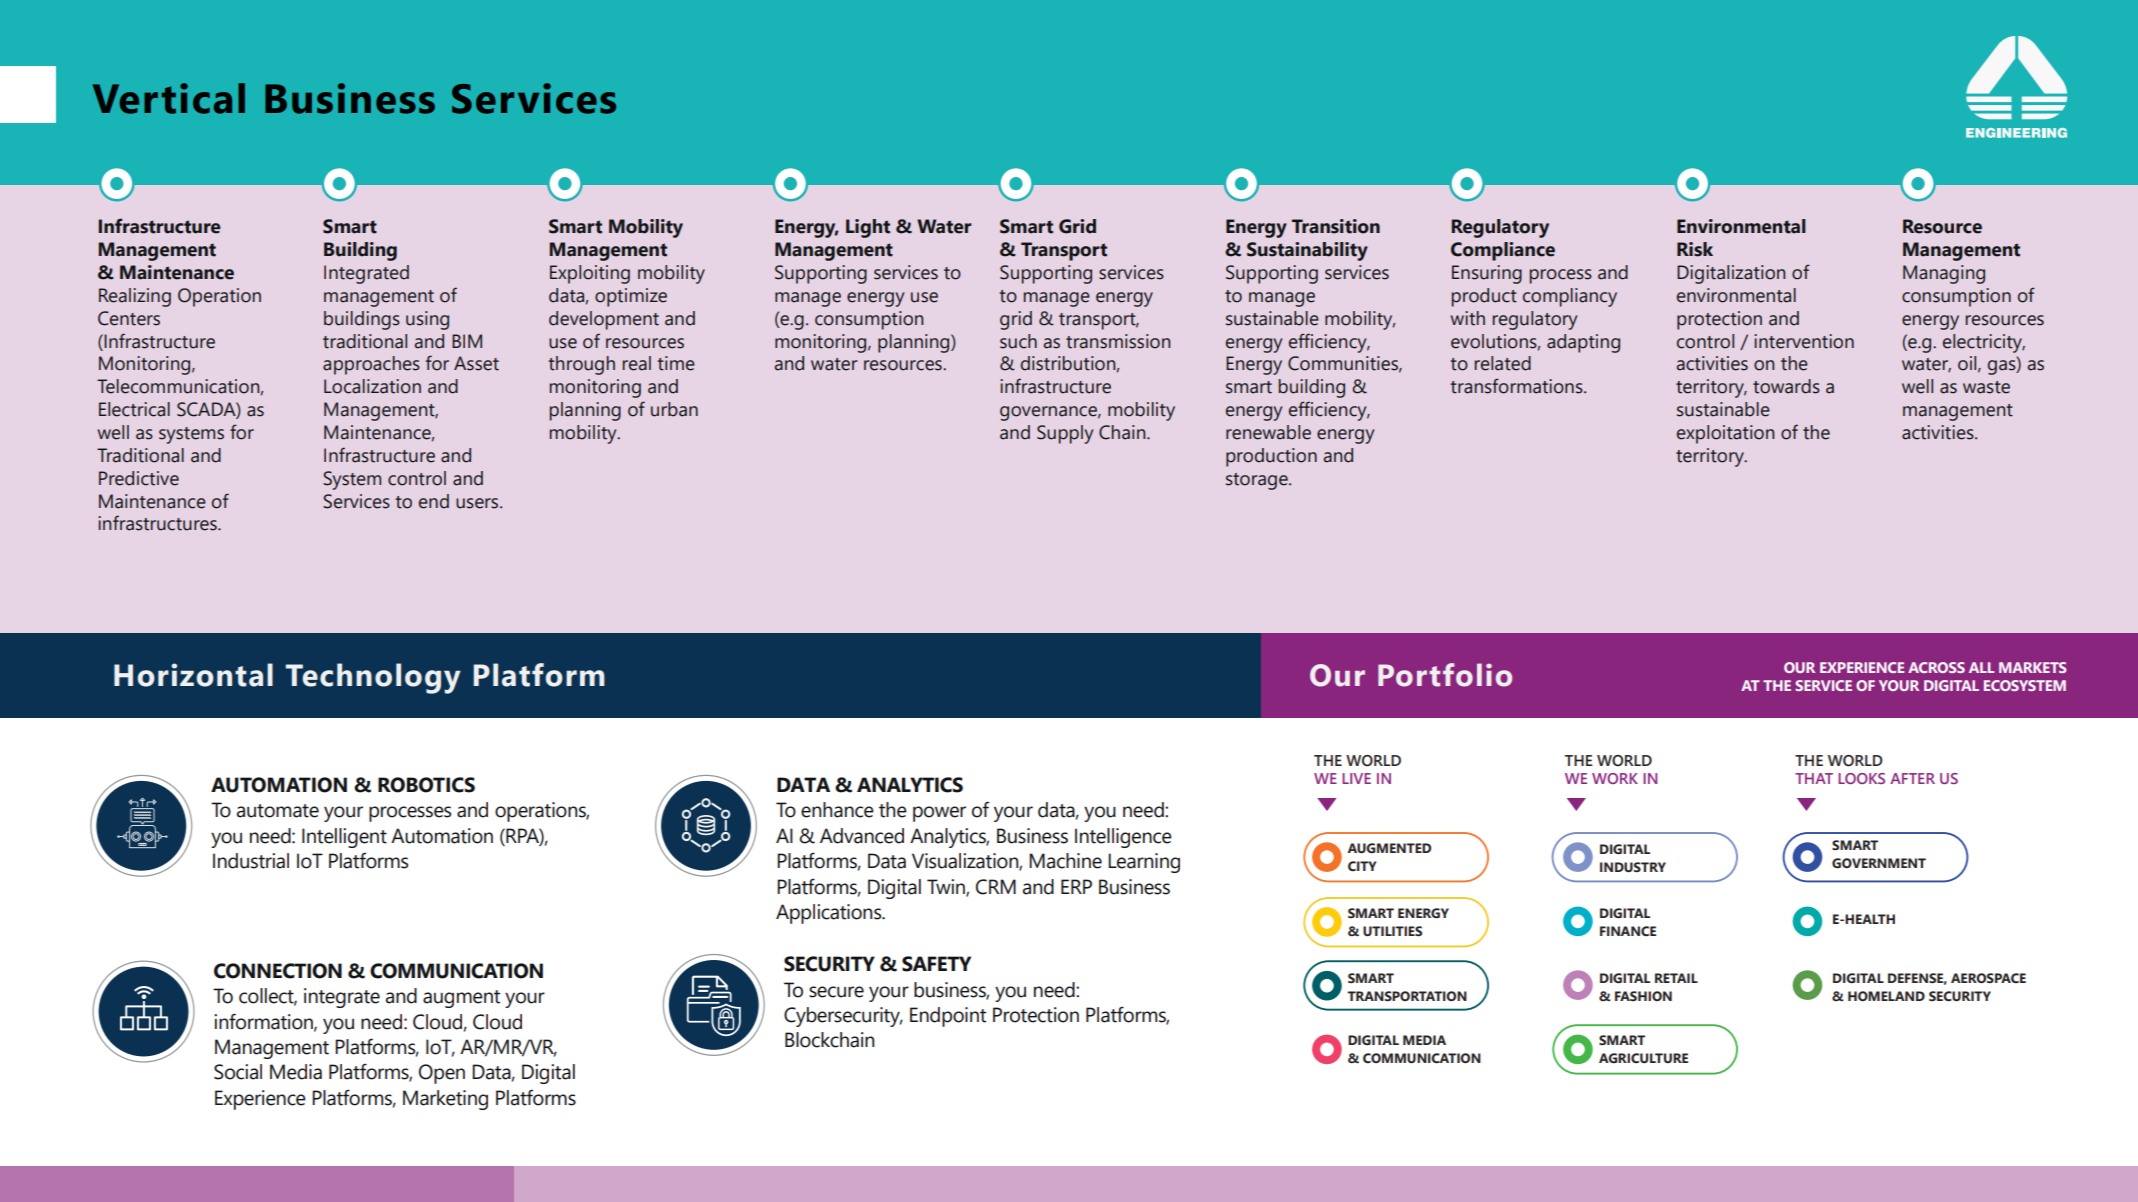  I want to click on Portfolio, so click(1445, 675).
